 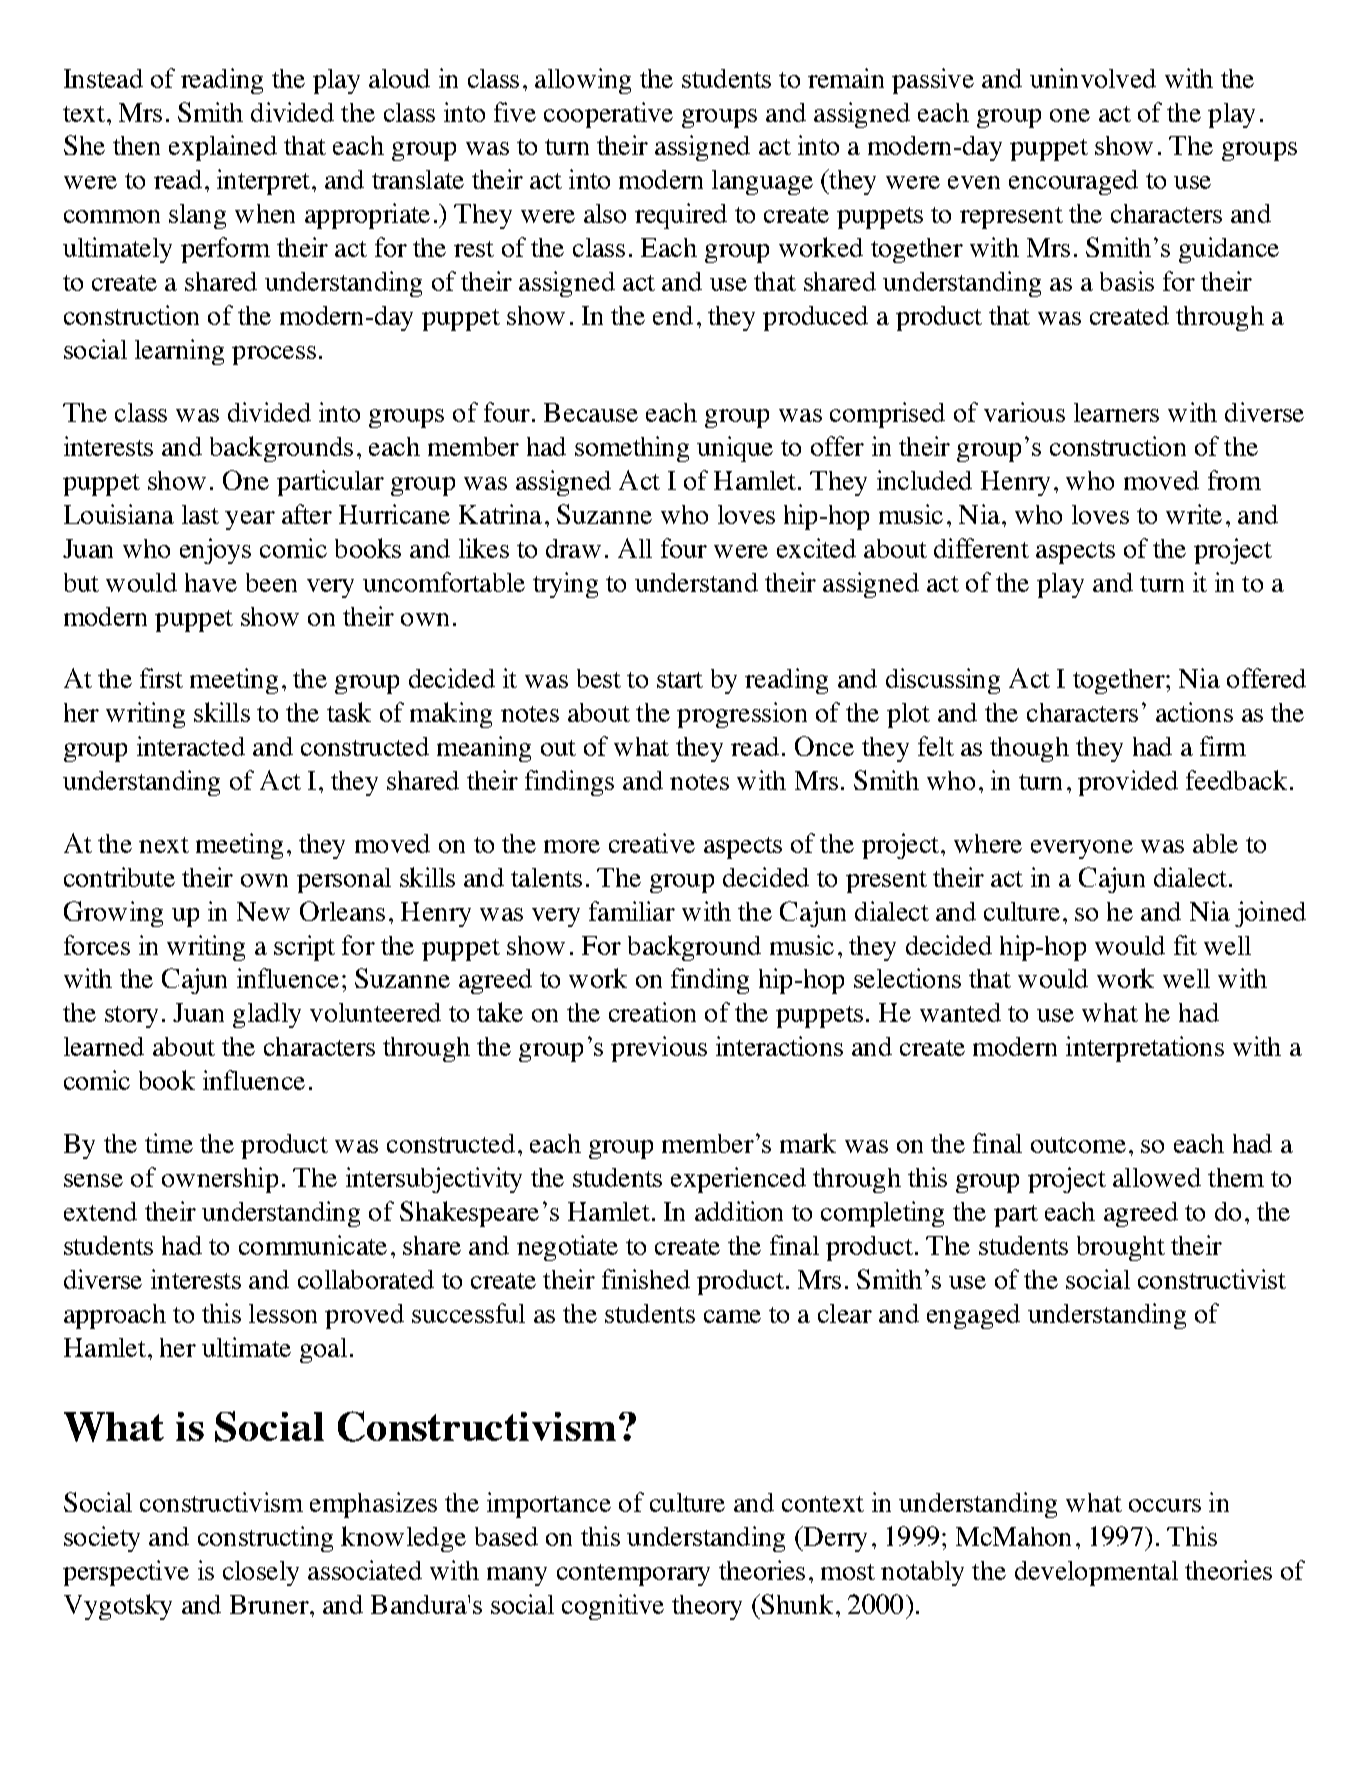 I want to click on developmental, so click(x=1096, y=1573).
